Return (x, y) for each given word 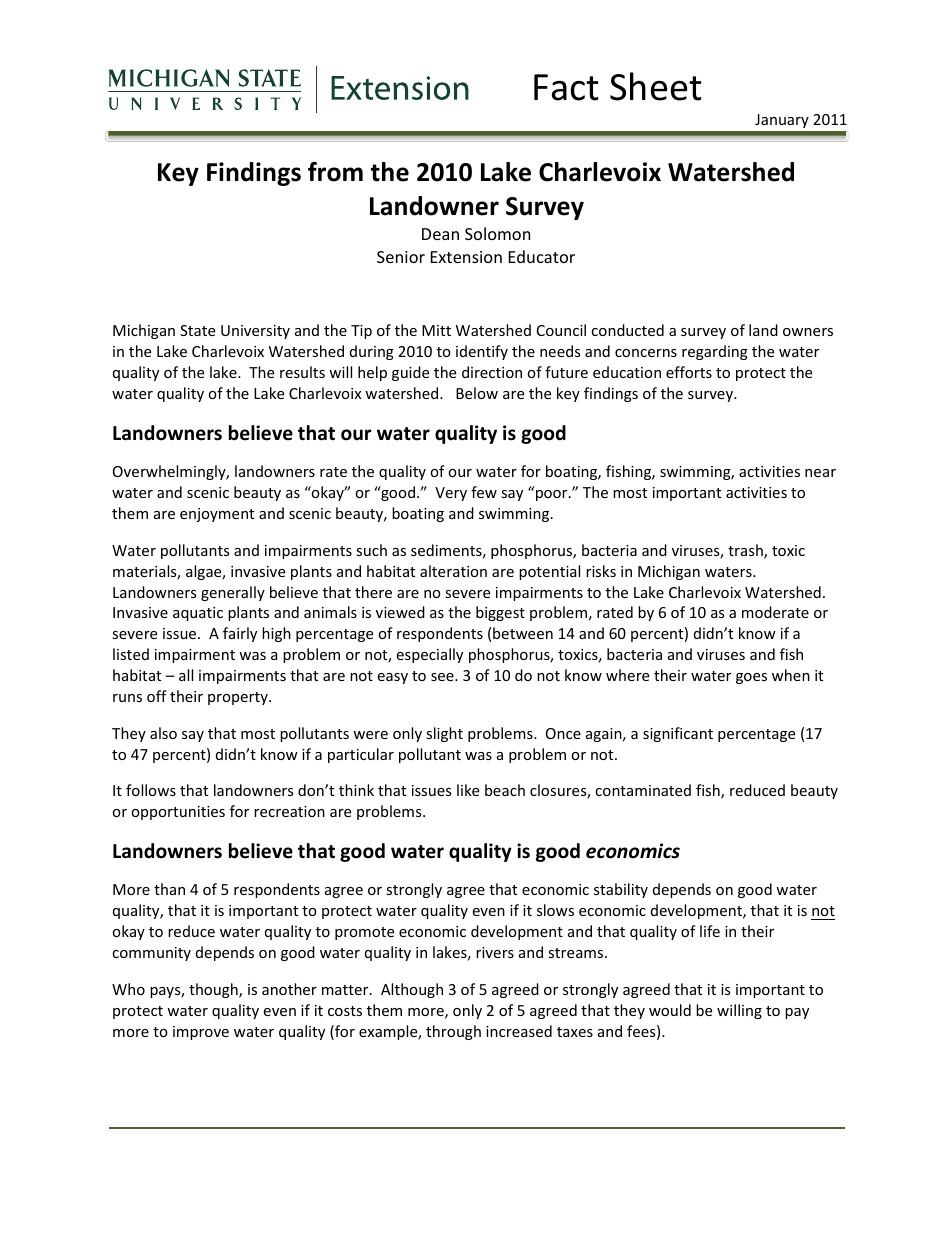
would (670, 1010)
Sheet (656, 86)
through (453, 1032)
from (335, 172)
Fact (566, 87)
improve (201, 1033)
